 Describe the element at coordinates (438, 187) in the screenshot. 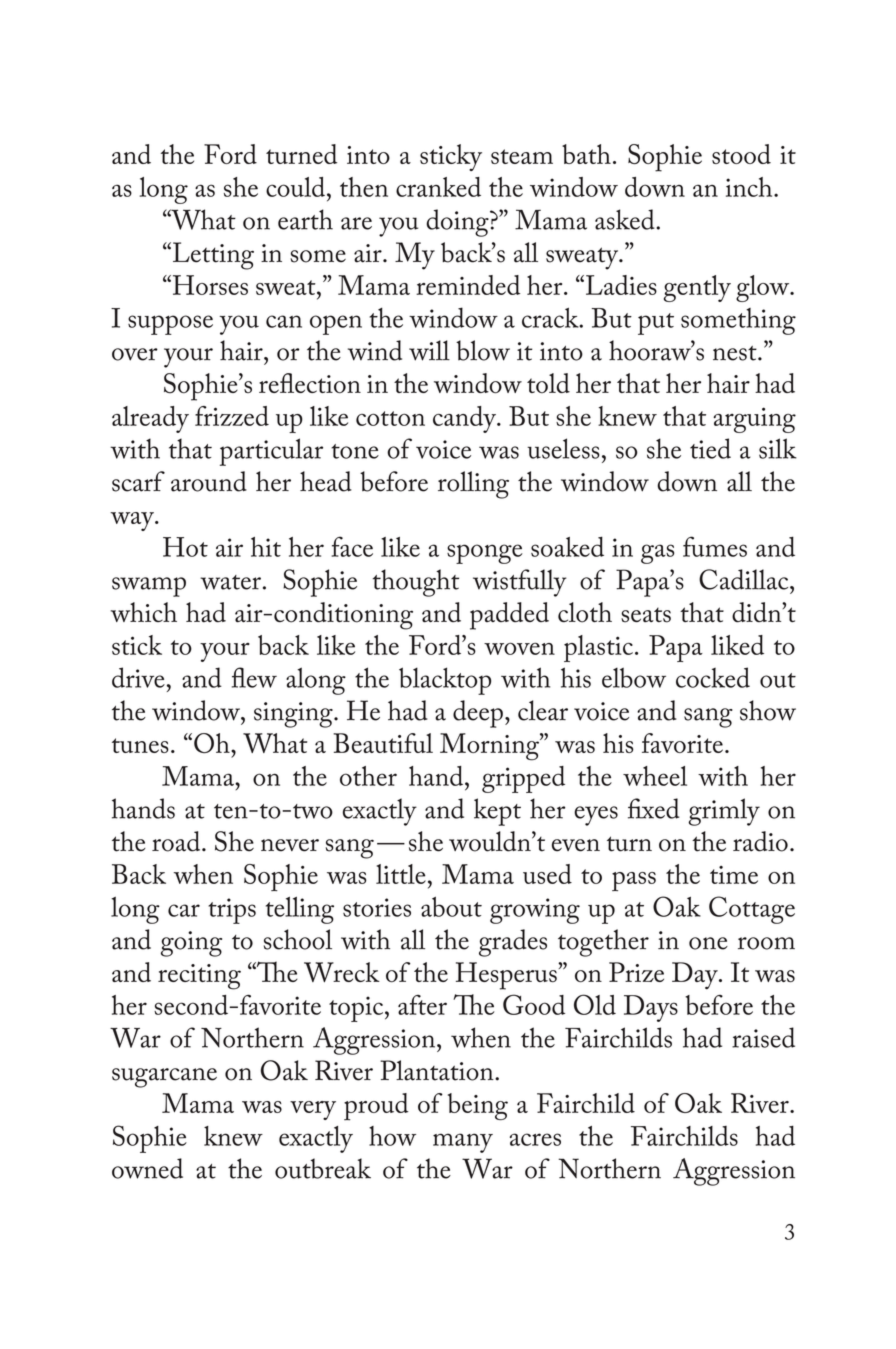

I see `cranked` at that location.
